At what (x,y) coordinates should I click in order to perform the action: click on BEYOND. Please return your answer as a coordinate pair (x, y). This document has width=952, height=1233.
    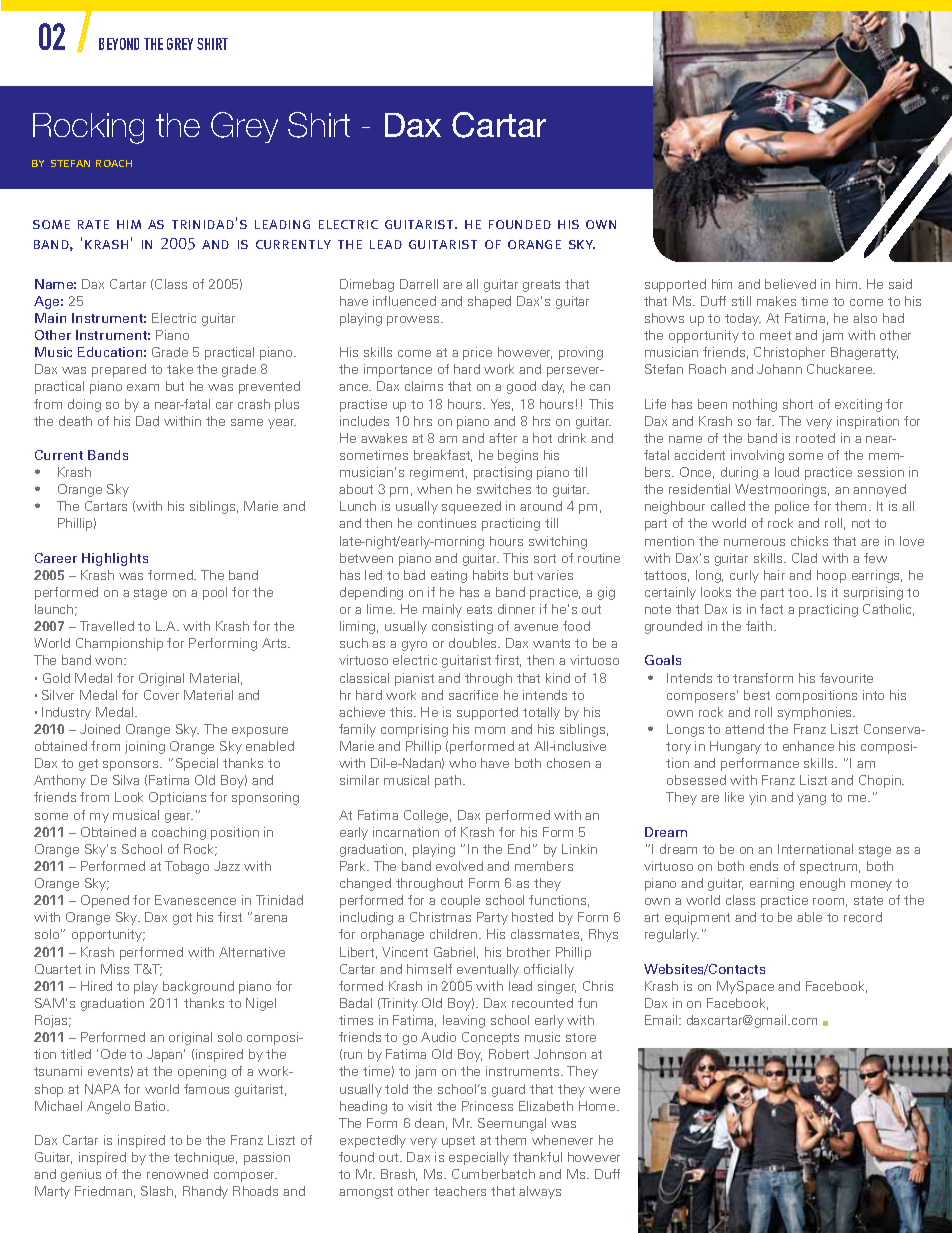
    Looking at the image, I should click on (119, 44).
